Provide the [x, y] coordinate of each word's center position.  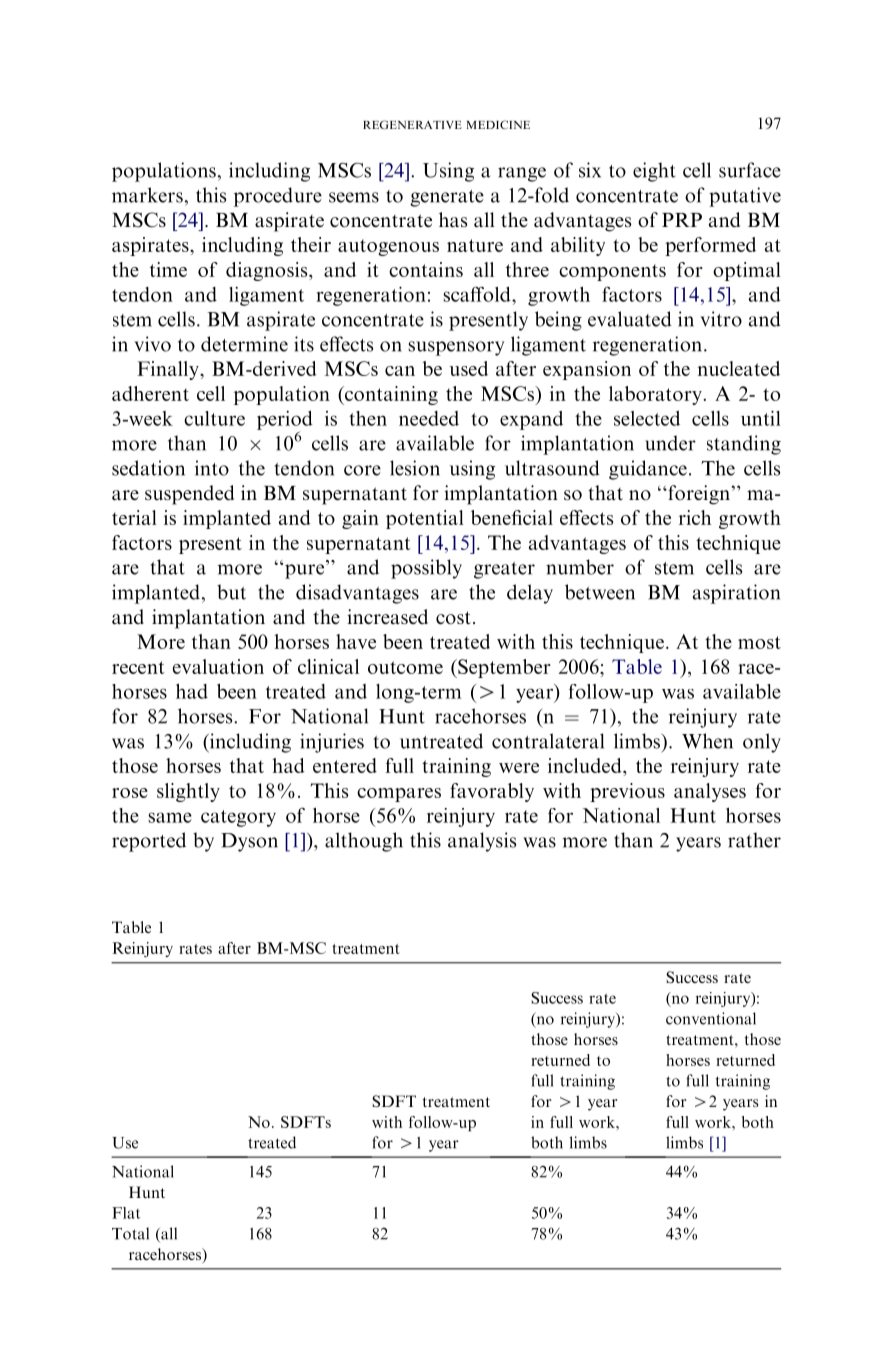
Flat [126, 1213]
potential [425, 519]
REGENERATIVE [412, 124]
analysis [482, 842]
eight [654, 172]
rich [695, 517]
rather [754, 840]
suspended [189, 495]
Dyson [249, 842]
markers [147, 195]
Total [130, 1233]
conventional [711, 1018]
